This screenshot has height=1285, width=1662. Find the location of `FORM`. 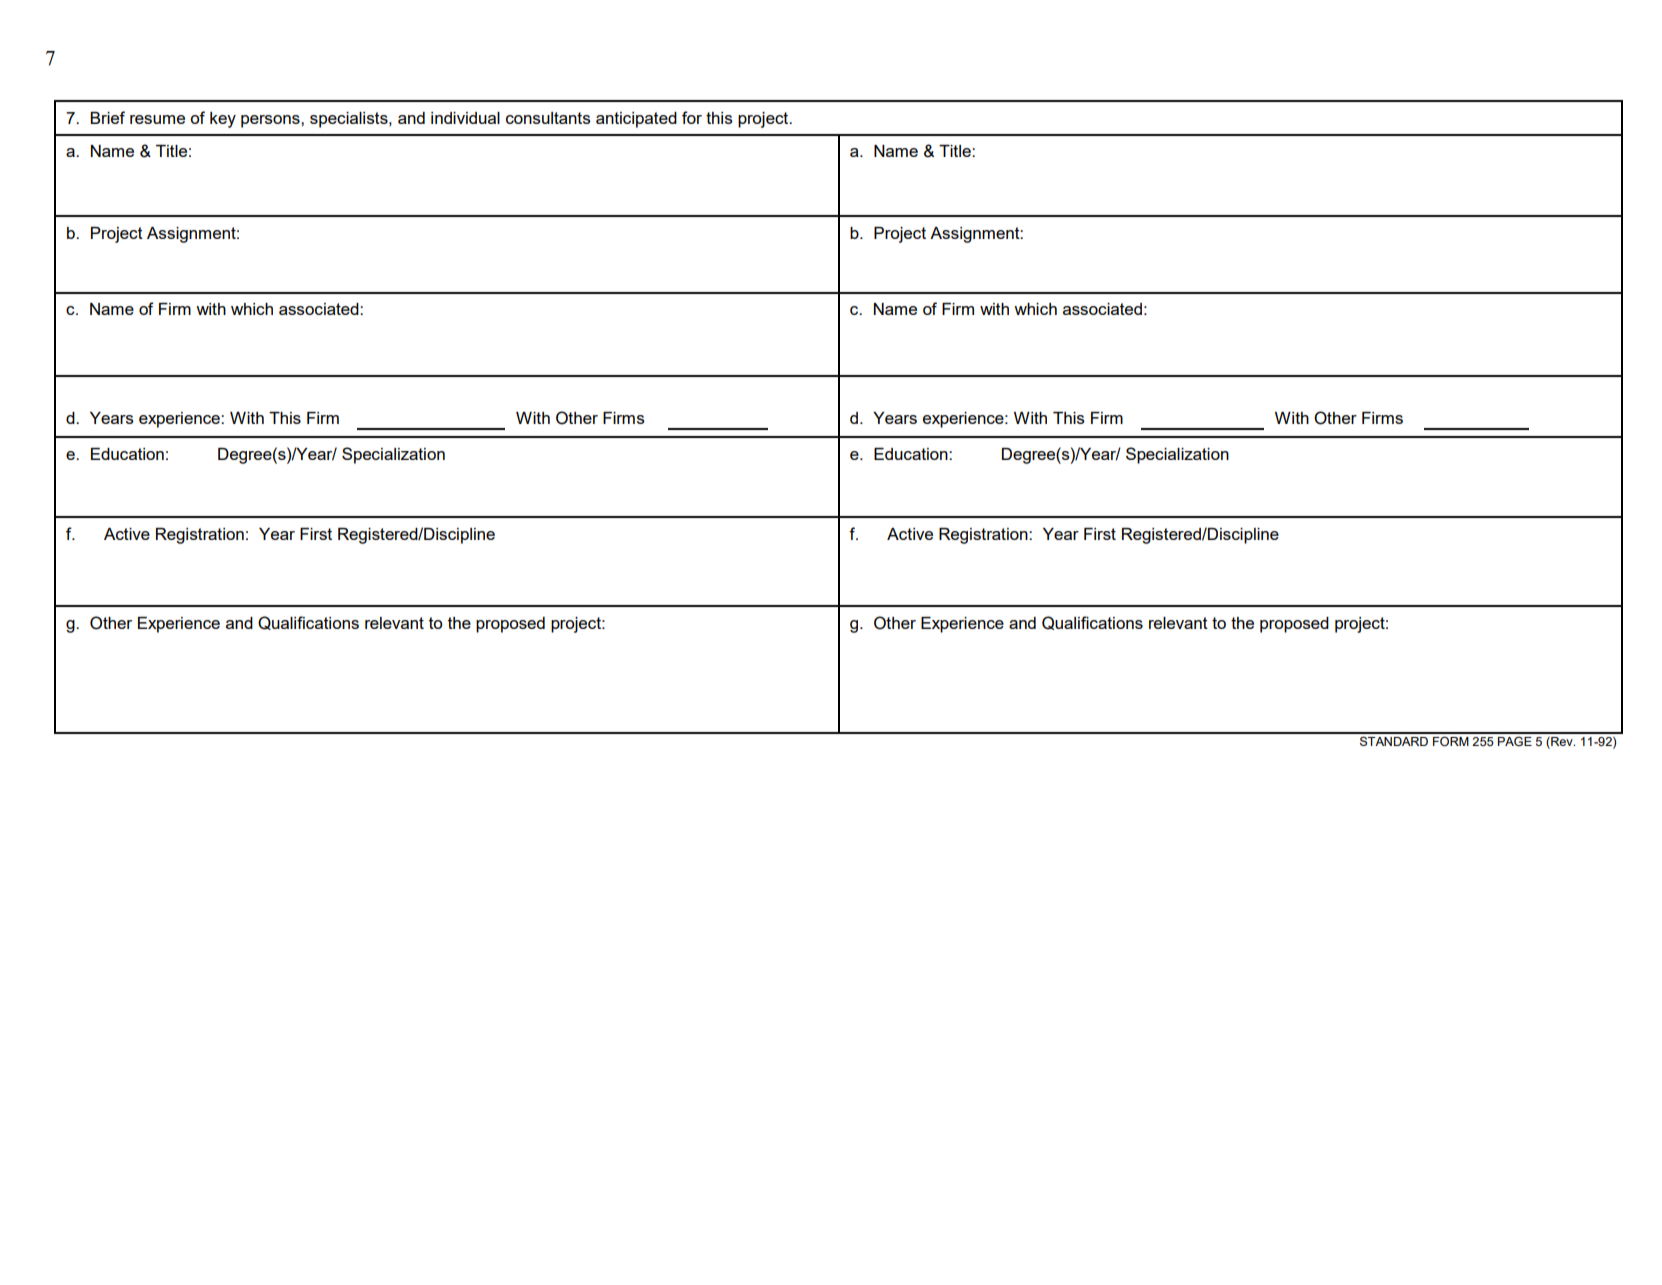

FORM is located at coordinates (1451, 741).
